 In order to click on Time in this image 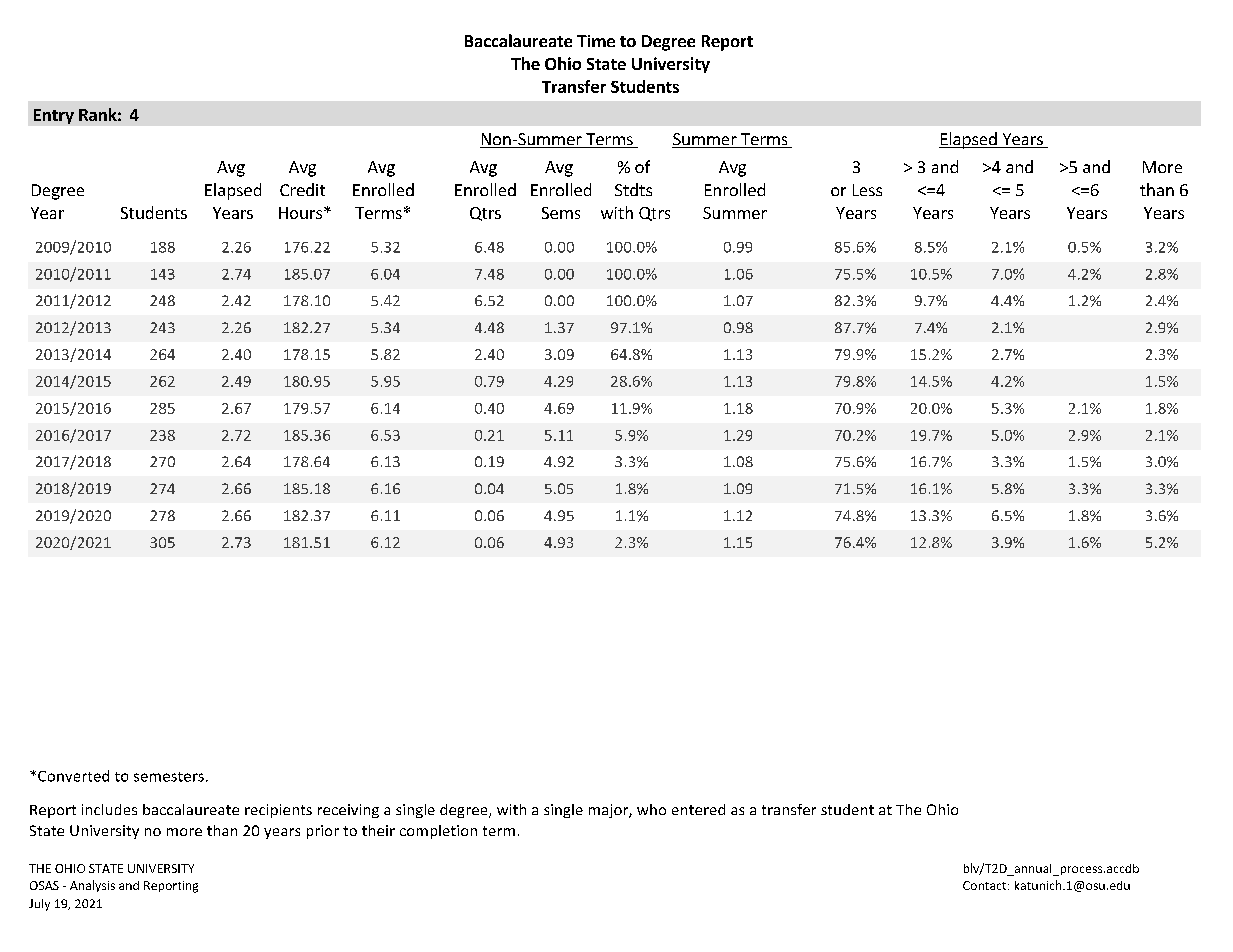, I will do `click(596, 41)`.
